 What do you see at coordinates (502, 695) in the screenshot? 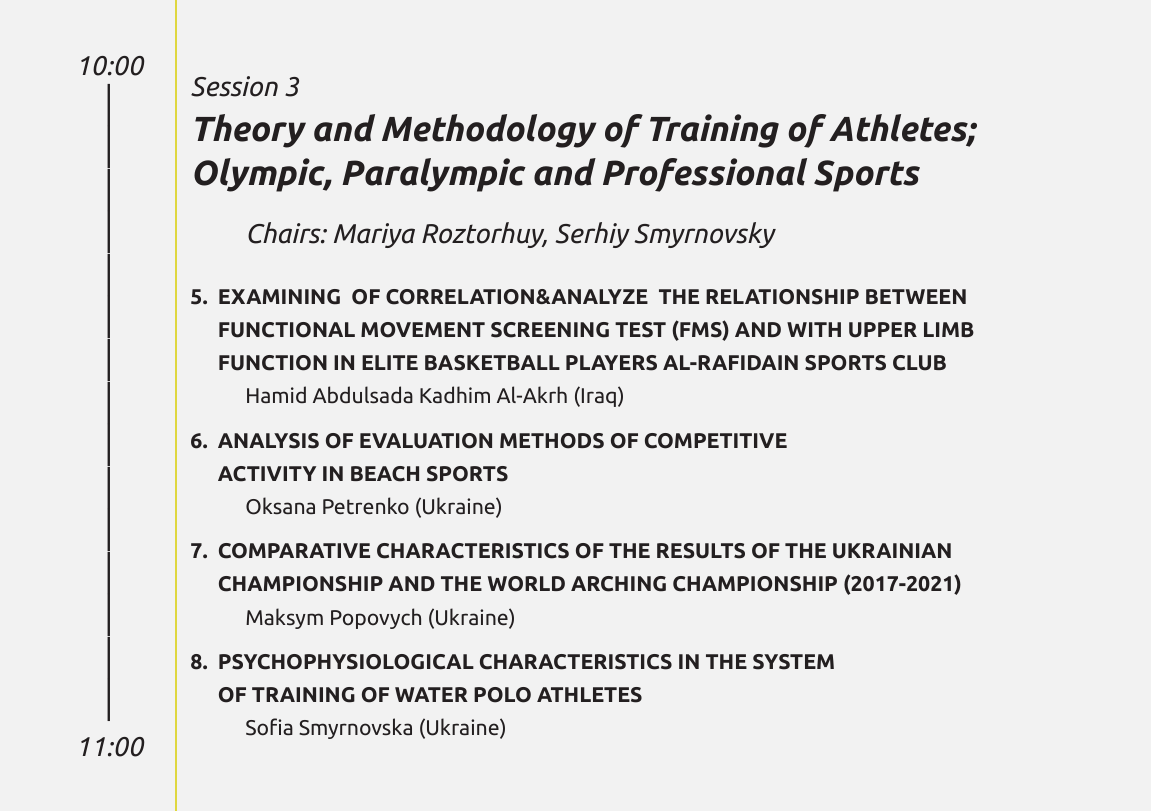
I see `POLO` at bounding box center [502, 695].
